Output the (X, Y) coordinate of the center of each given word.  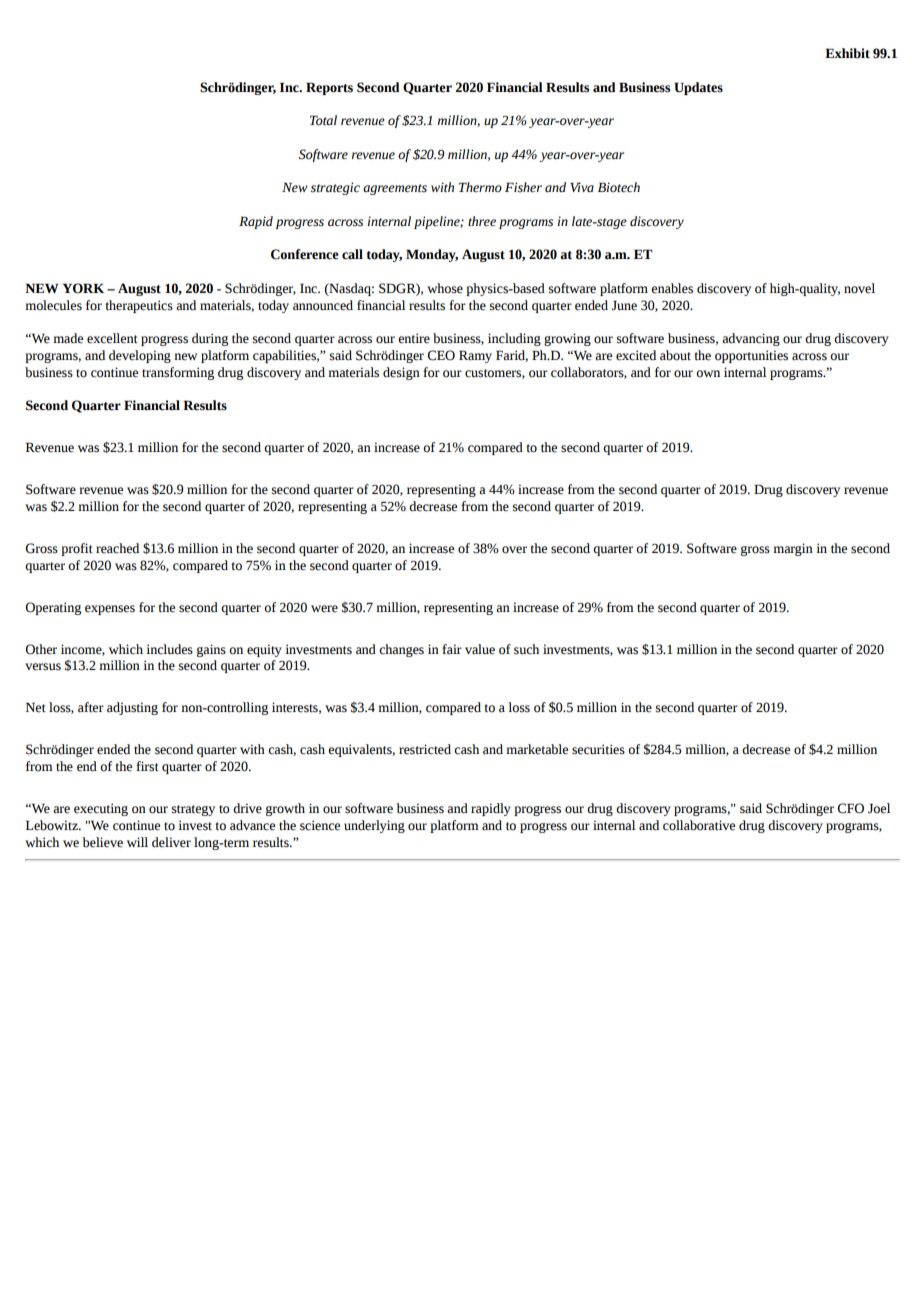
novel (859, 288)
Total (323, 120)
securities (598, 749)
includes (169, 649)
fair (452, 649)
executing (101, 809)
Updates (698, 88)
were (324, 609)
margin (793, 549)
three (482, 221)
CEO (441, 355)
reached (117, 548)
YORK (83, 288)
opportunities (751, 356)
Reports (329, 88)
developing (140, 356)
